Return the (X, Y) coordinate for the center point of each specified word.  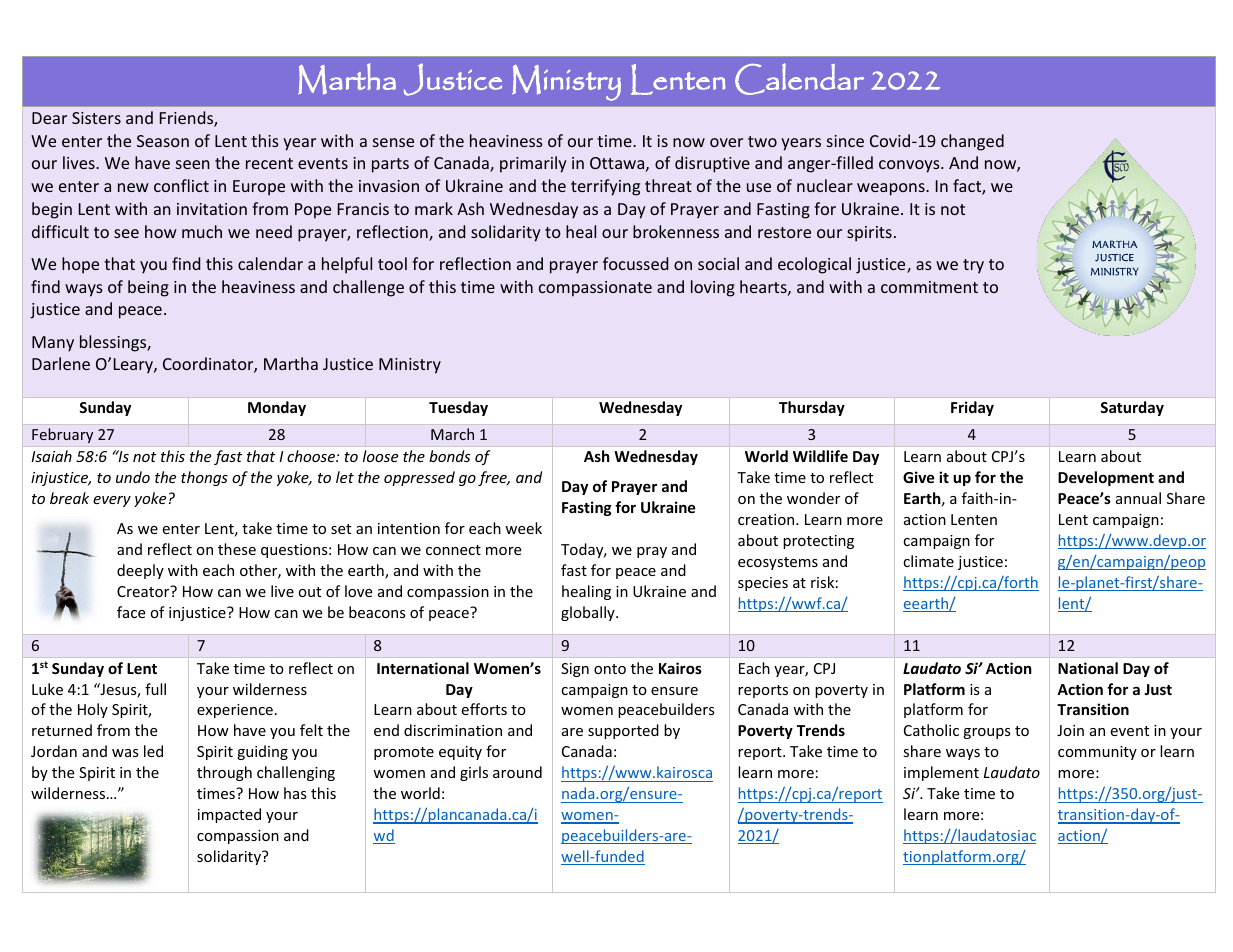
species (763, 584)
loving (713, 288)
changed (972, 142)
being (148, 288)
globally (589, 613)
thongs (204, 478)
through (224, 773)
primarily (533, 164)
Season (163, 141)
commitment (929, 287)
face (131, 612)
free (493, 478)
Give (919, 477)
